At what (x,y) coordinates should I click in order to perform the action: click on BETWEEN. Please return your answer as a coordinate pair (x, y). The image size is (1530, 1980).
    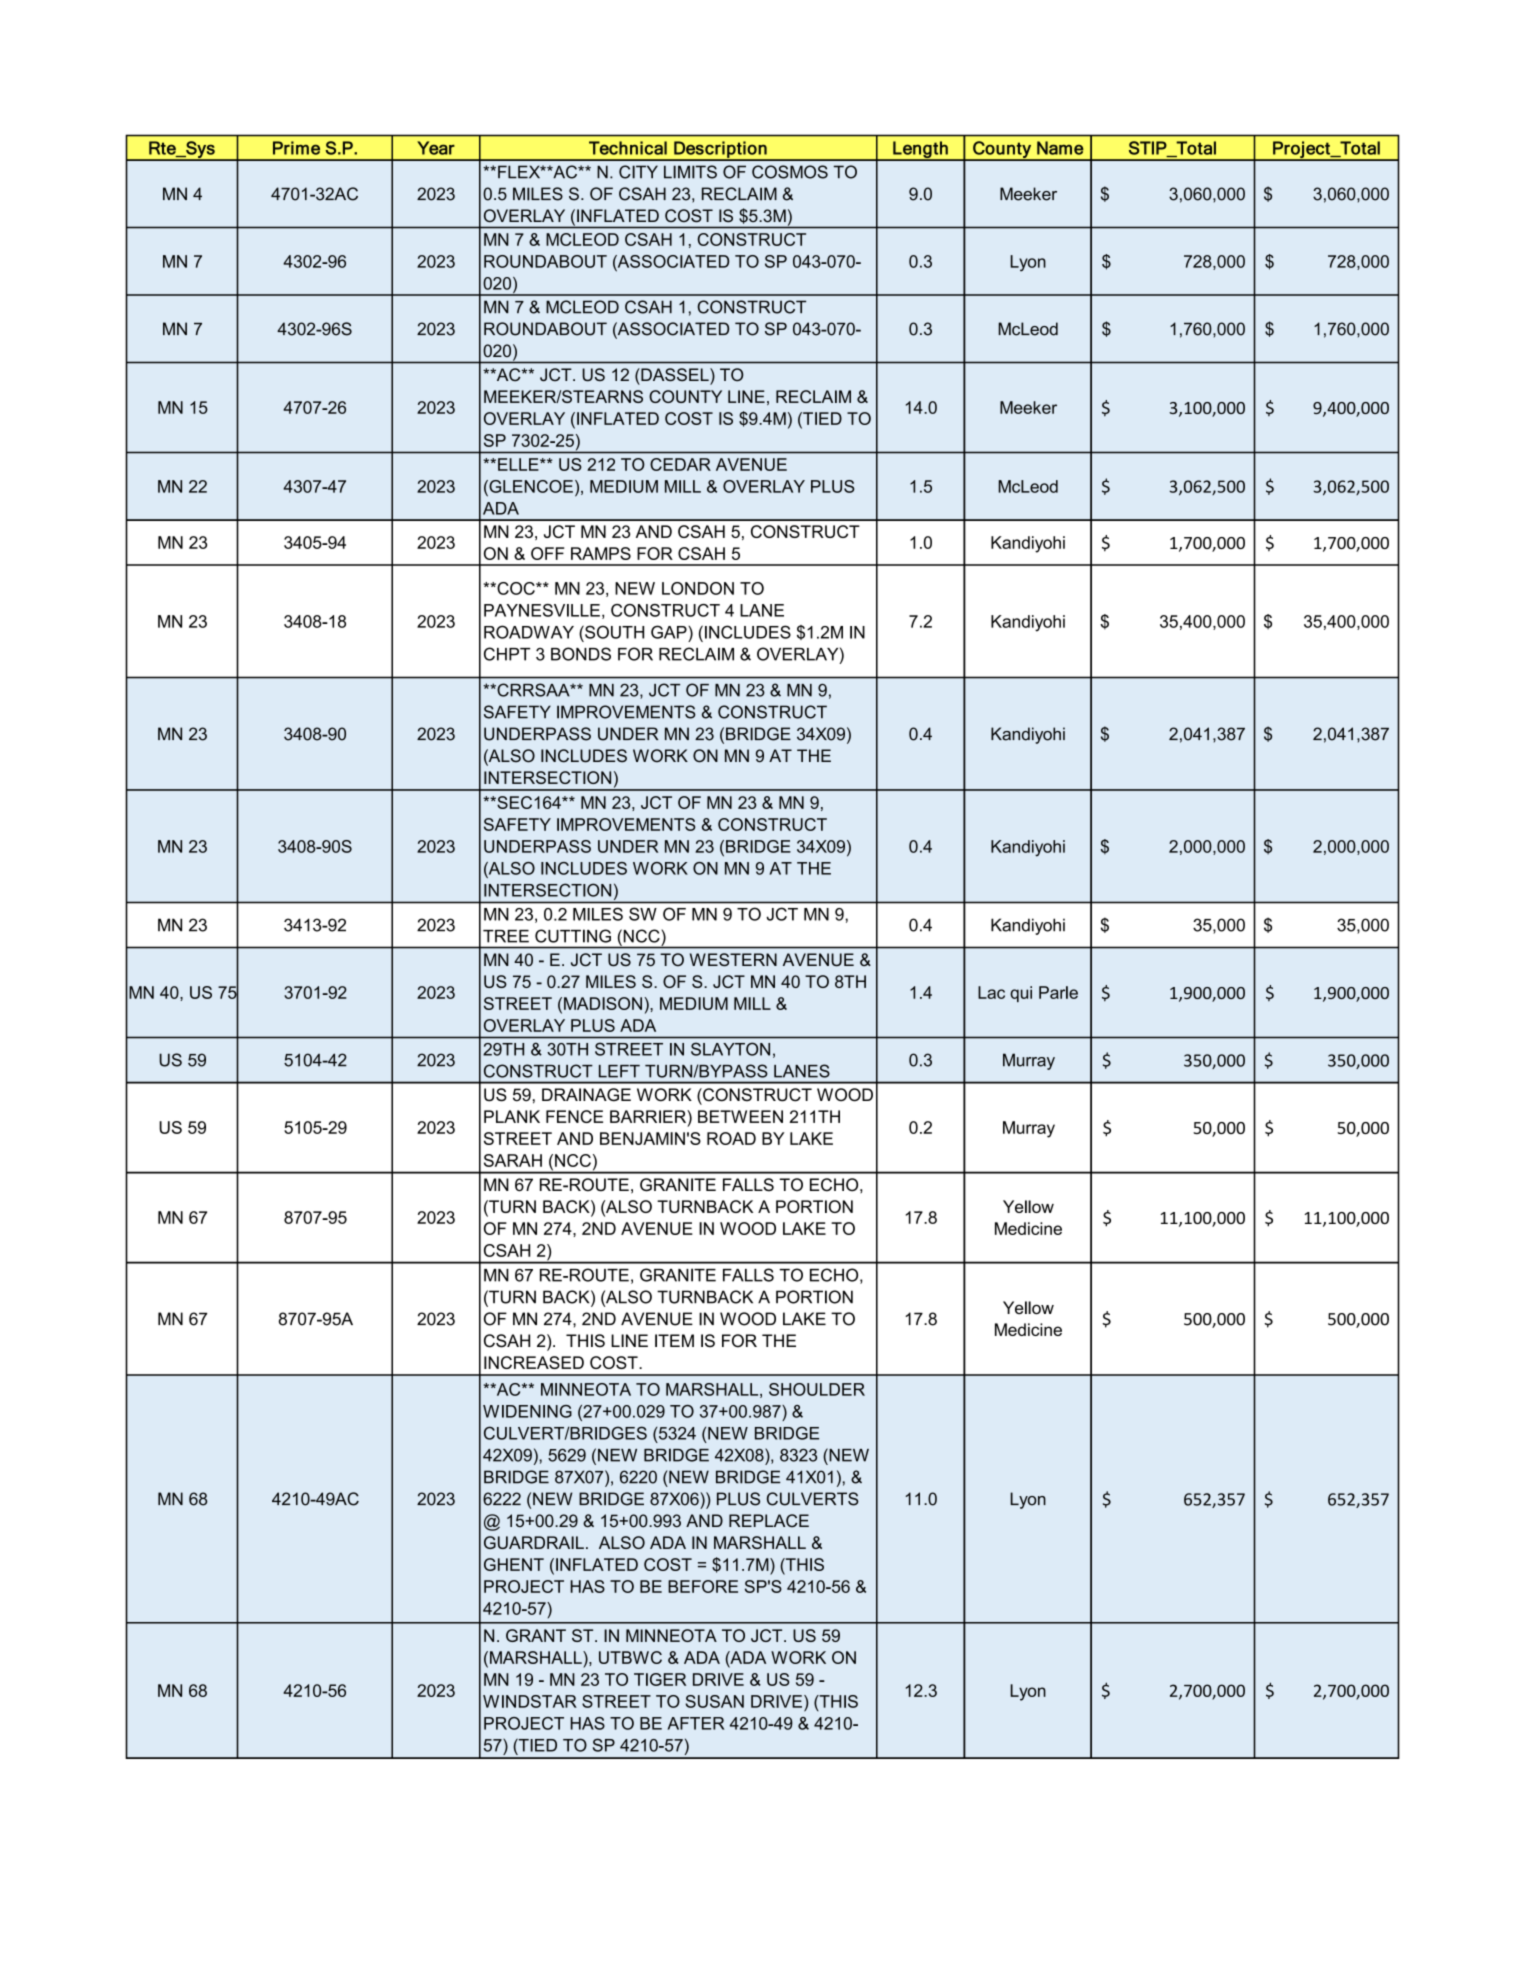
    Looking at the image, I should click on (740, 1116).
